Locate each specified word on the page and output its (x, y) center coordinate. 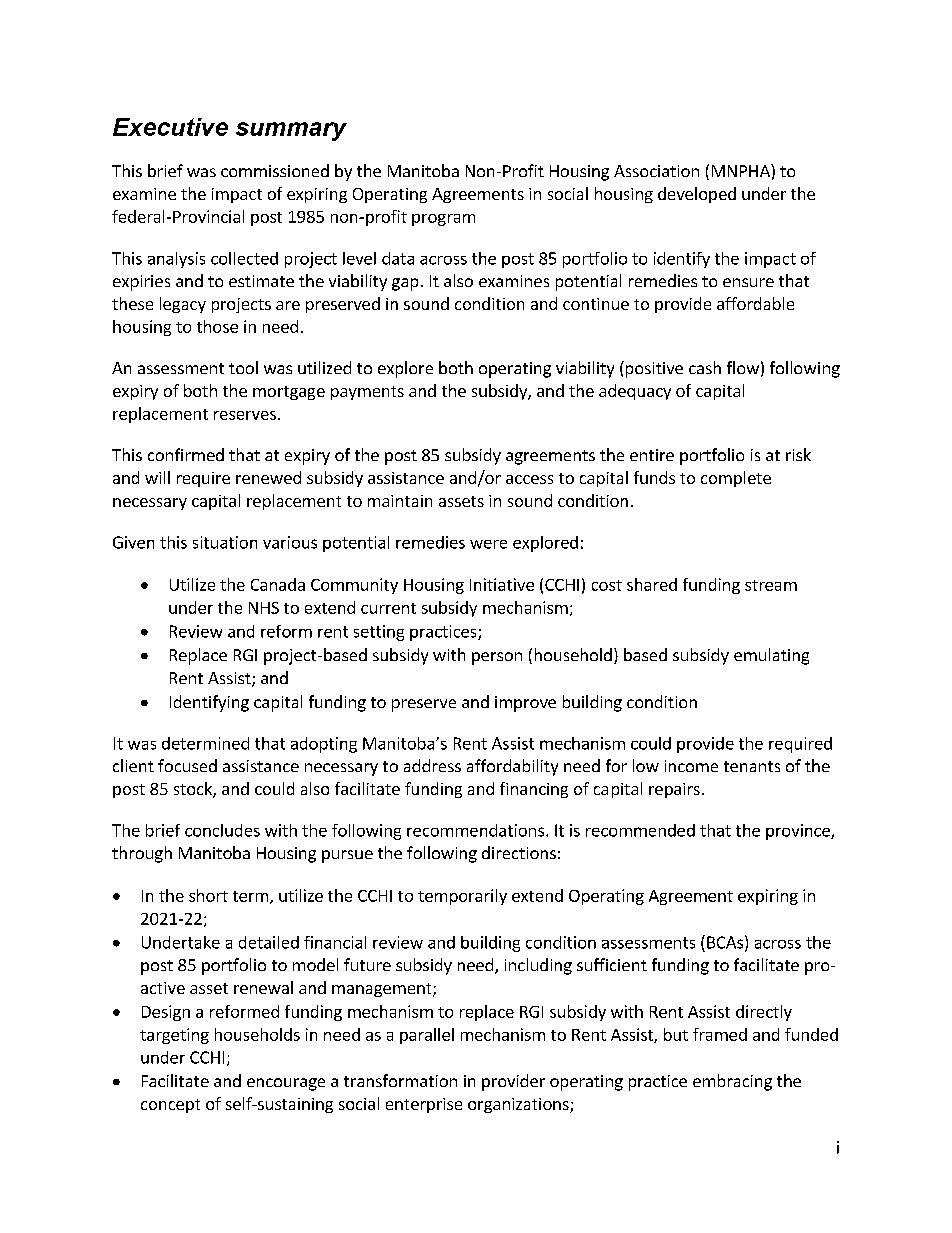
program (443, 220)
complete (736, 479)
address (432, 765)
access (529, 479)
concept (170, 1106)
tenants (752, 766)
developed (697, 195)
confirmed (186, 454)
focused (187, 765)
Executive (170, 127)
